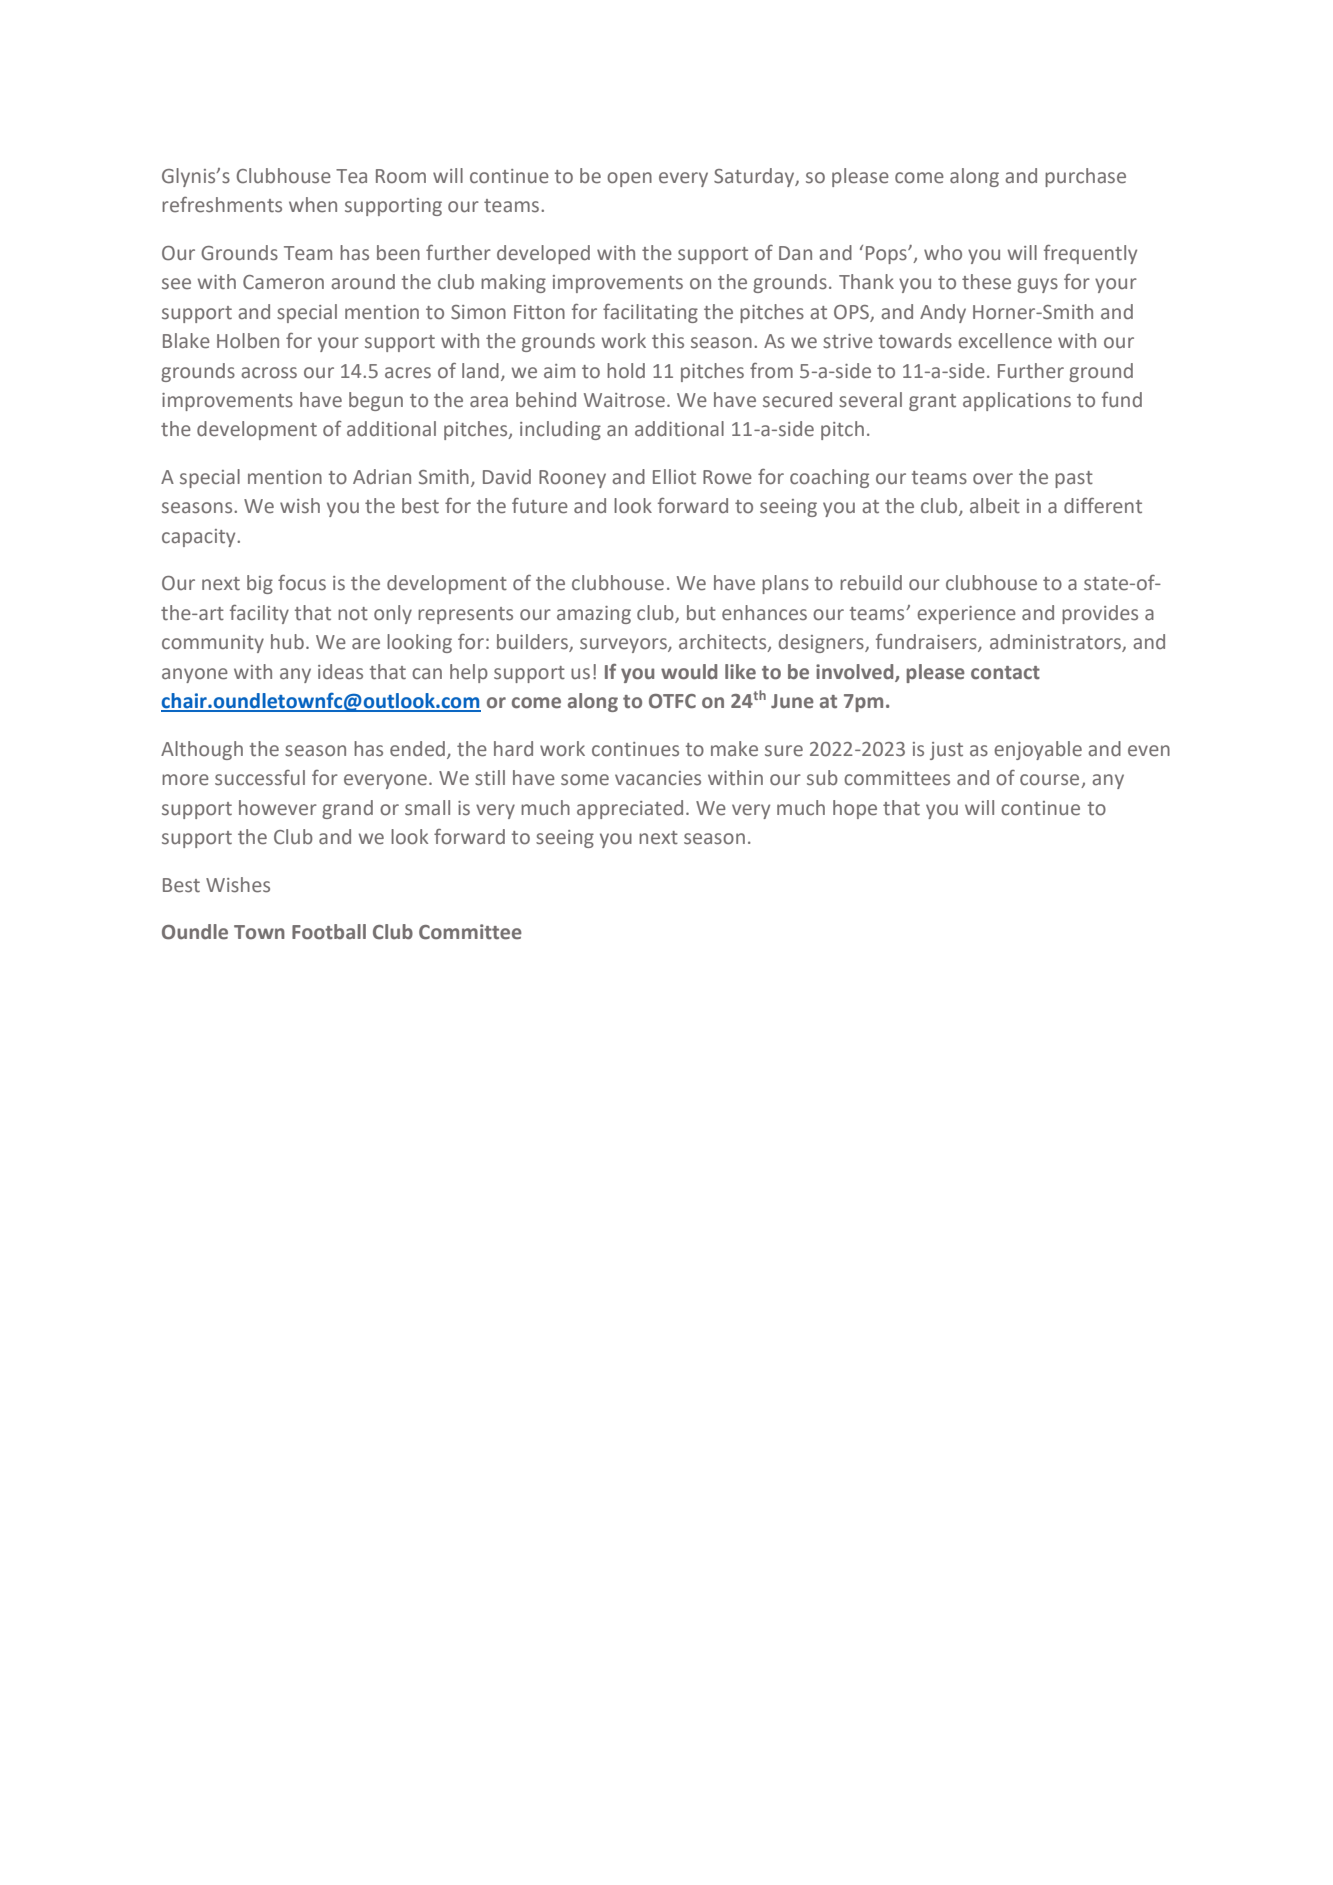  I want to click on excellence, so click(1005, 341).
